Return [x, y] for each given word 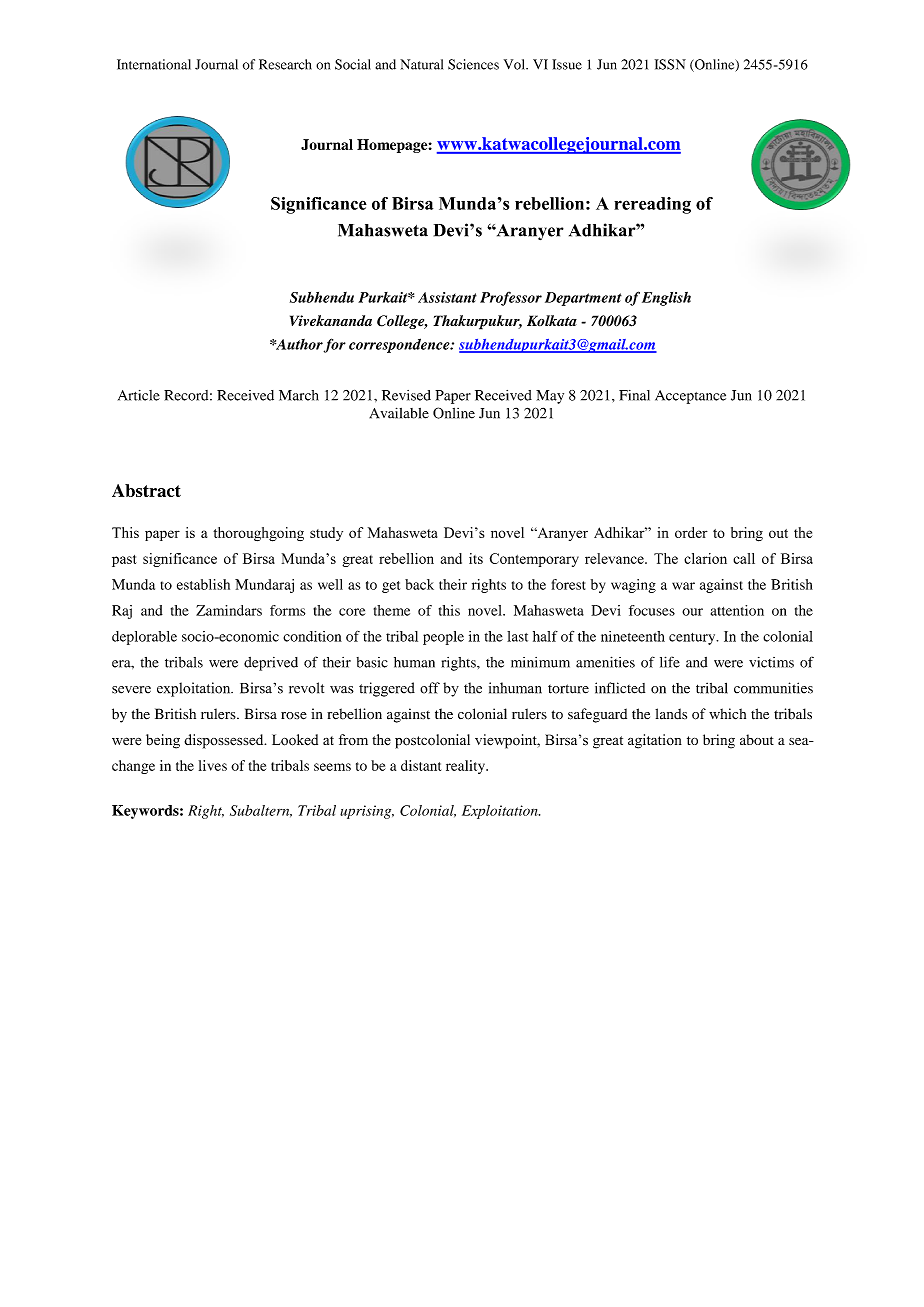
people [443, 638]
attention [737, 610]
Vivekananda [331, 320]
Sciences [473, 64]
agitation [655, 741]
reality [466, 767]
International [154, 64]
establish [203, 584]
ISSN [670, 64]
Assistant [447, 297]
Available [399, 413]
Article [139, 395]
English [666, 299]
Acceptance [690, 397]
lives [213, 765]
